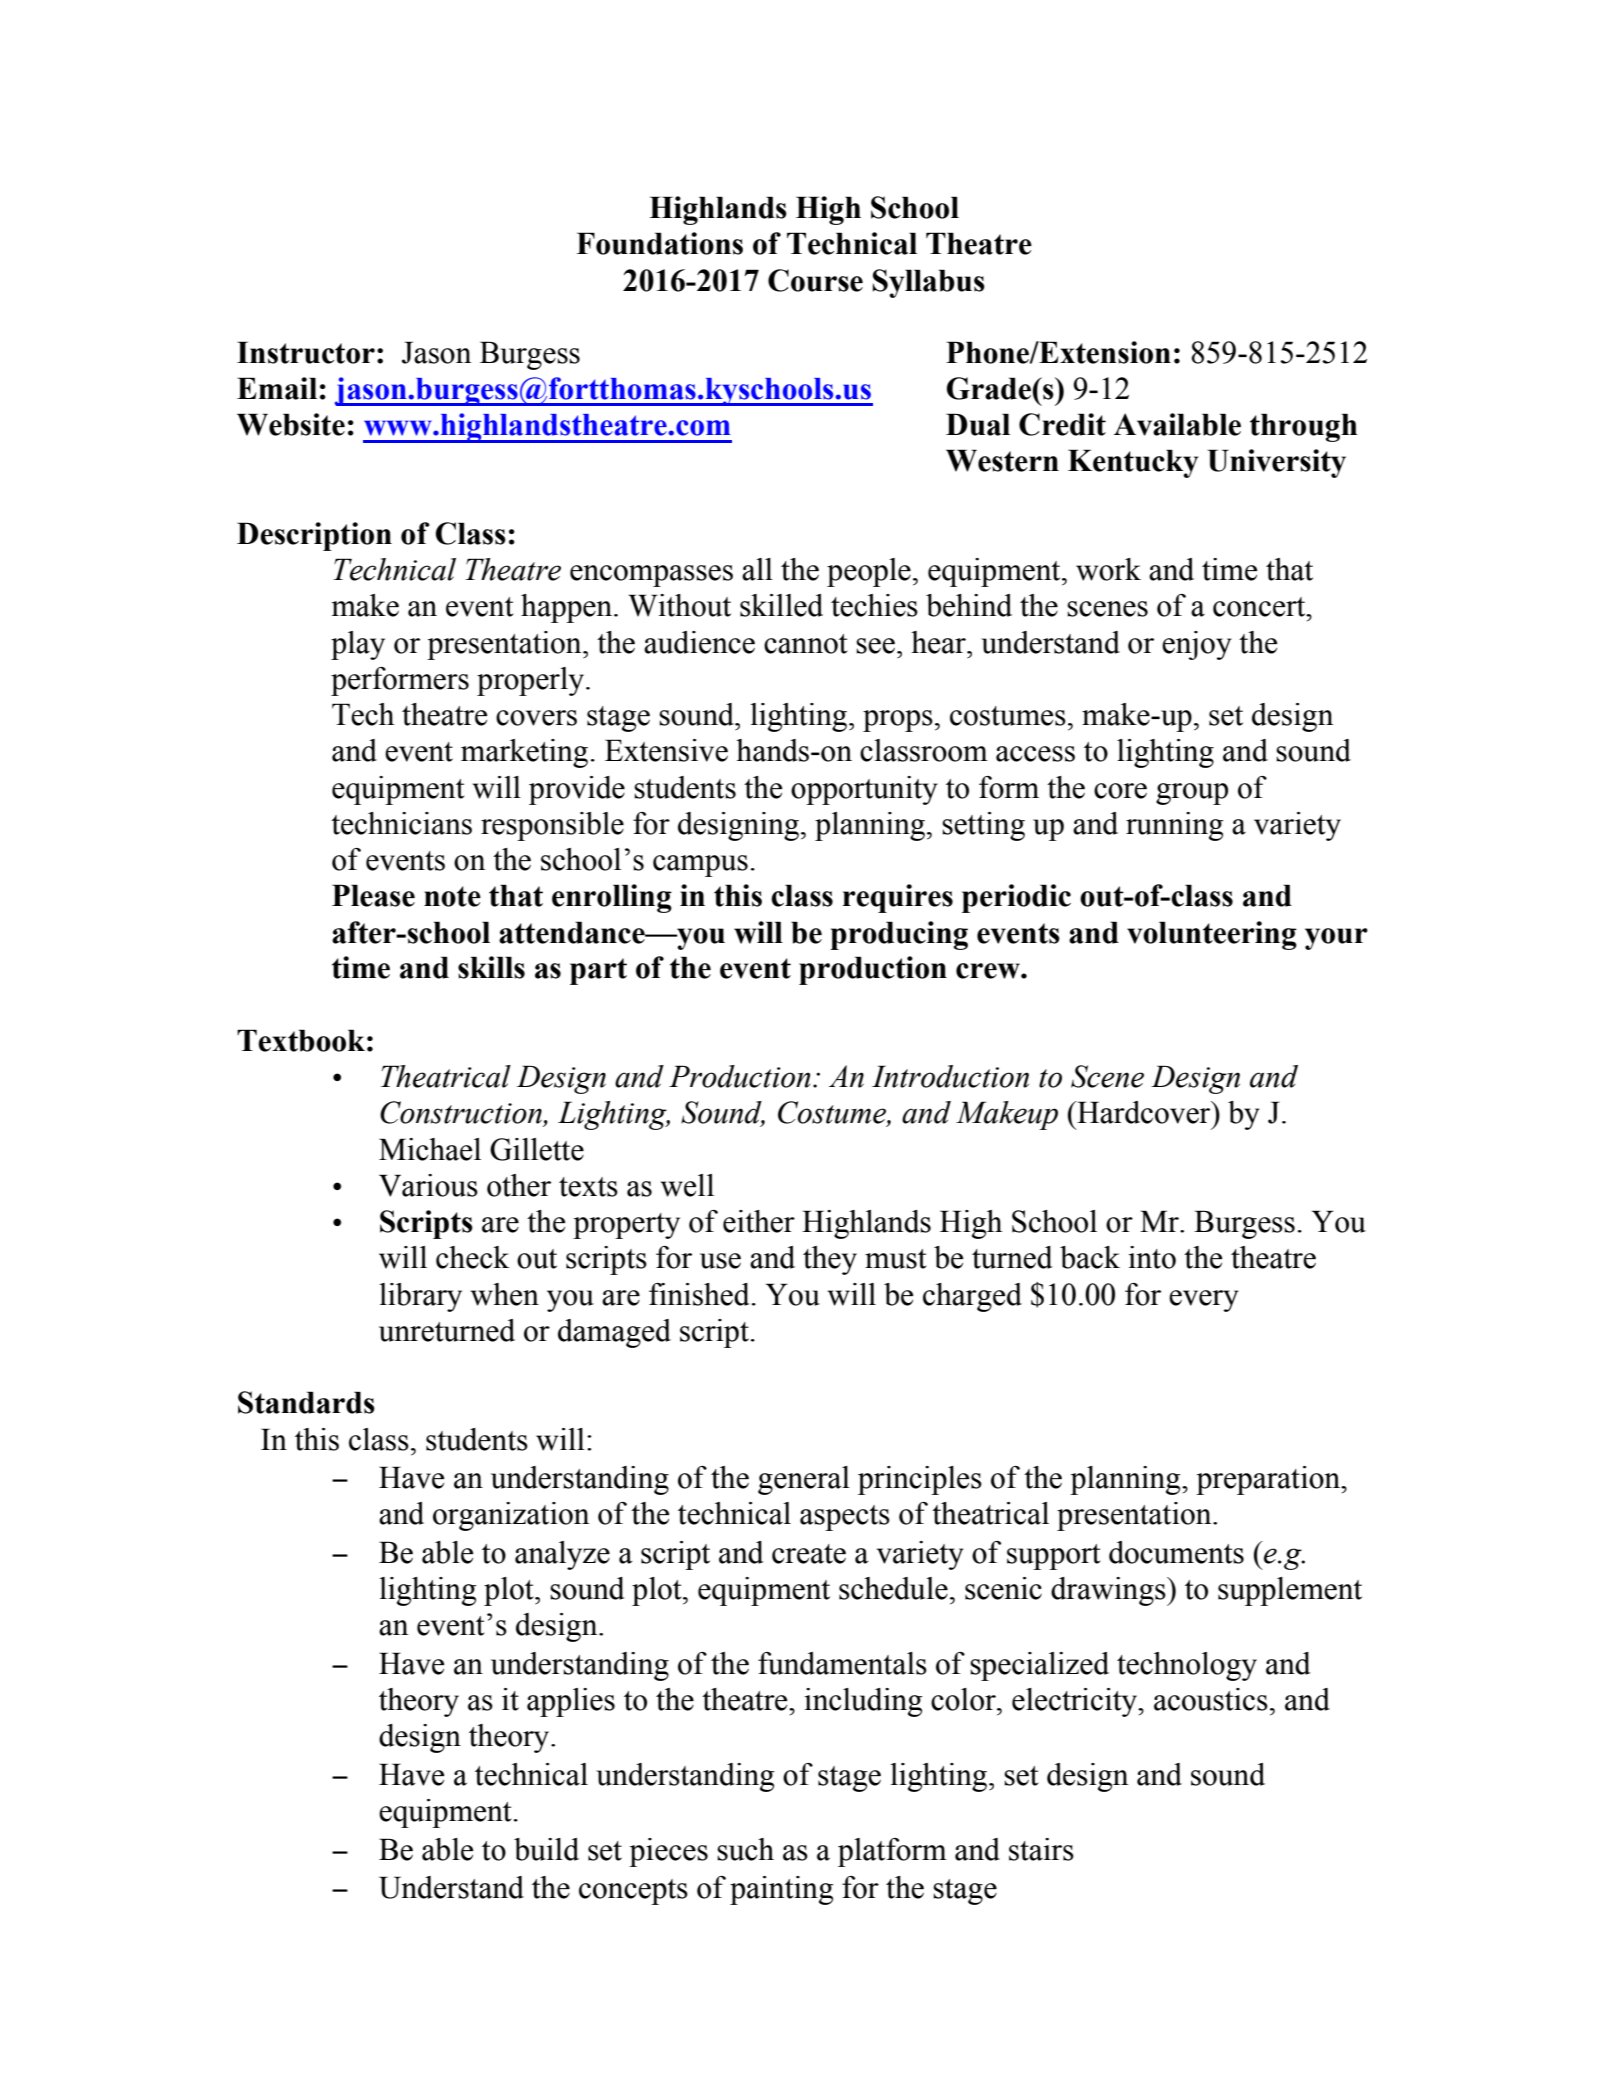 The image size is (1607, 2079). Describe the element at coordinates (1304, 427) in the screenshot. I see `through` at that location.
